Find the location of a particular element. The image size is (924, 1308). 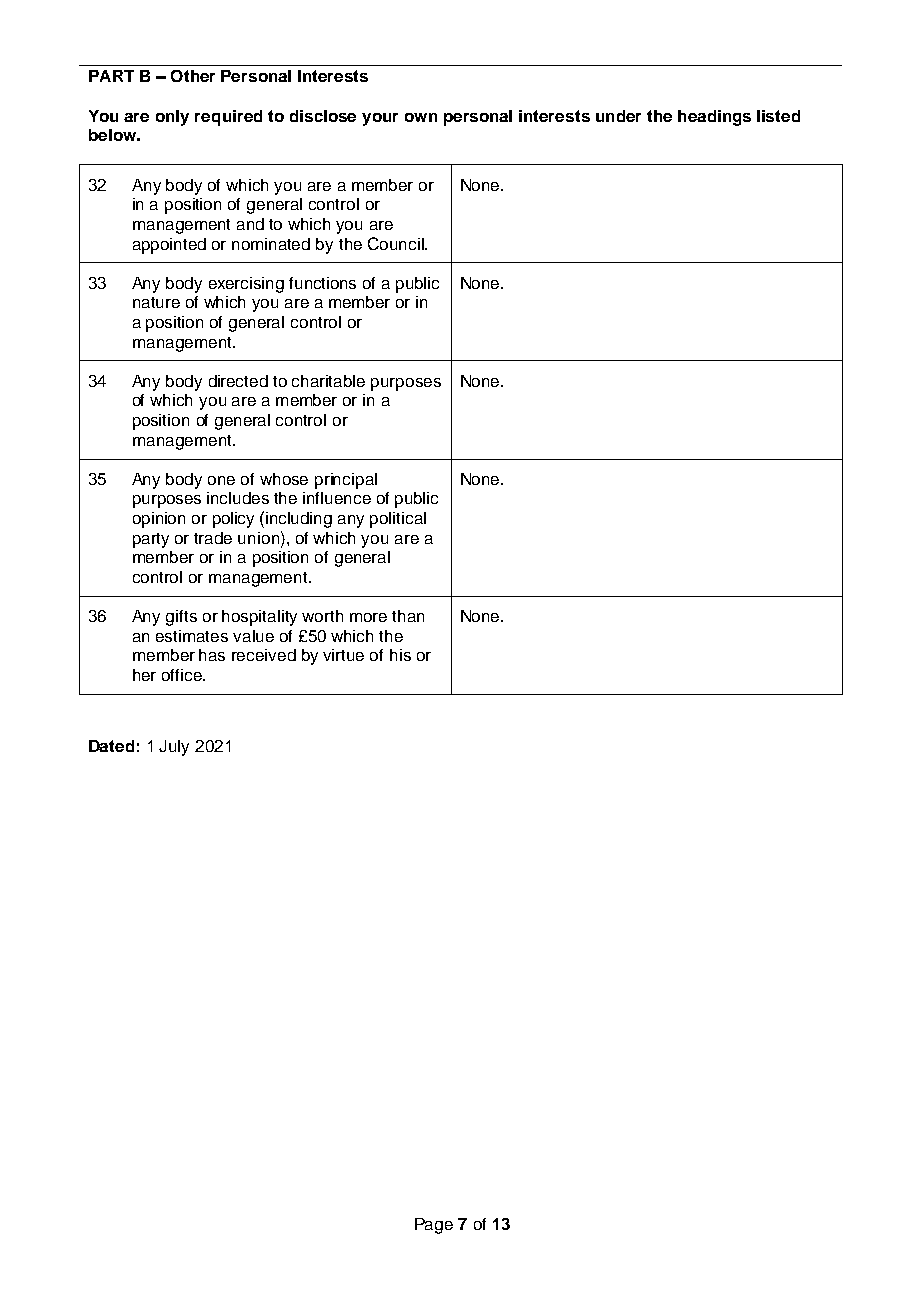

virtue is located at coordinates (343, 655).
